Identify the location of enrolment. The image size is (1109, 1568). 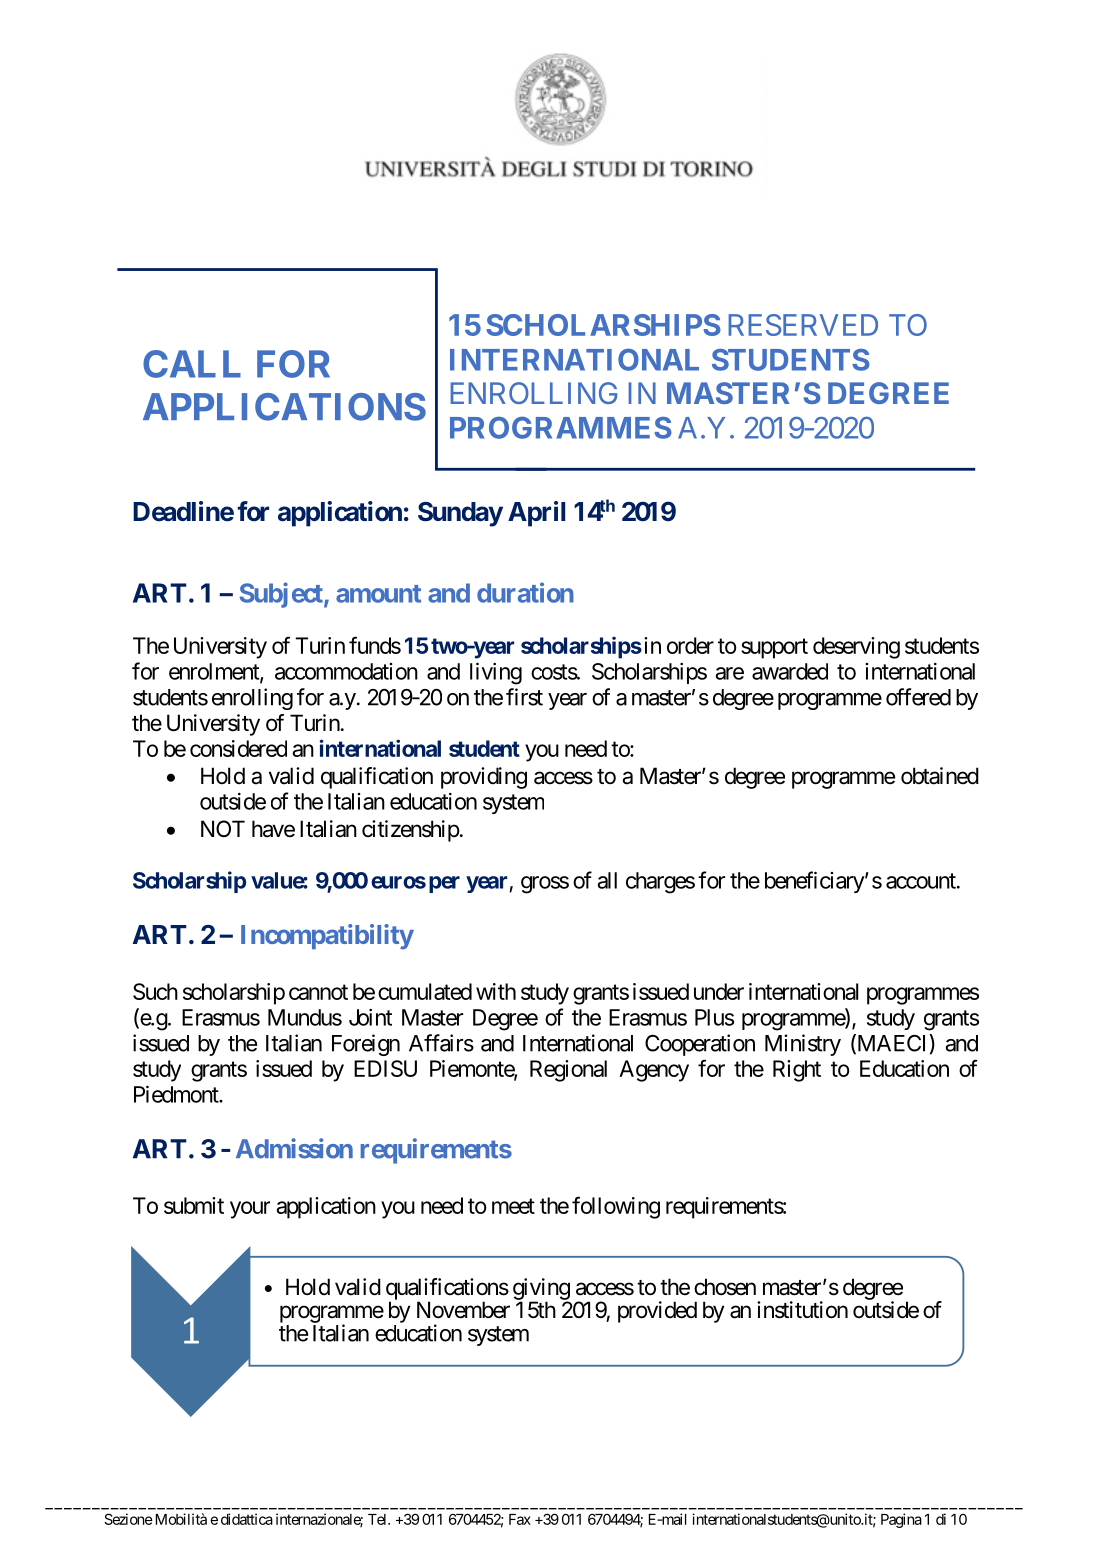
(215, 672).
